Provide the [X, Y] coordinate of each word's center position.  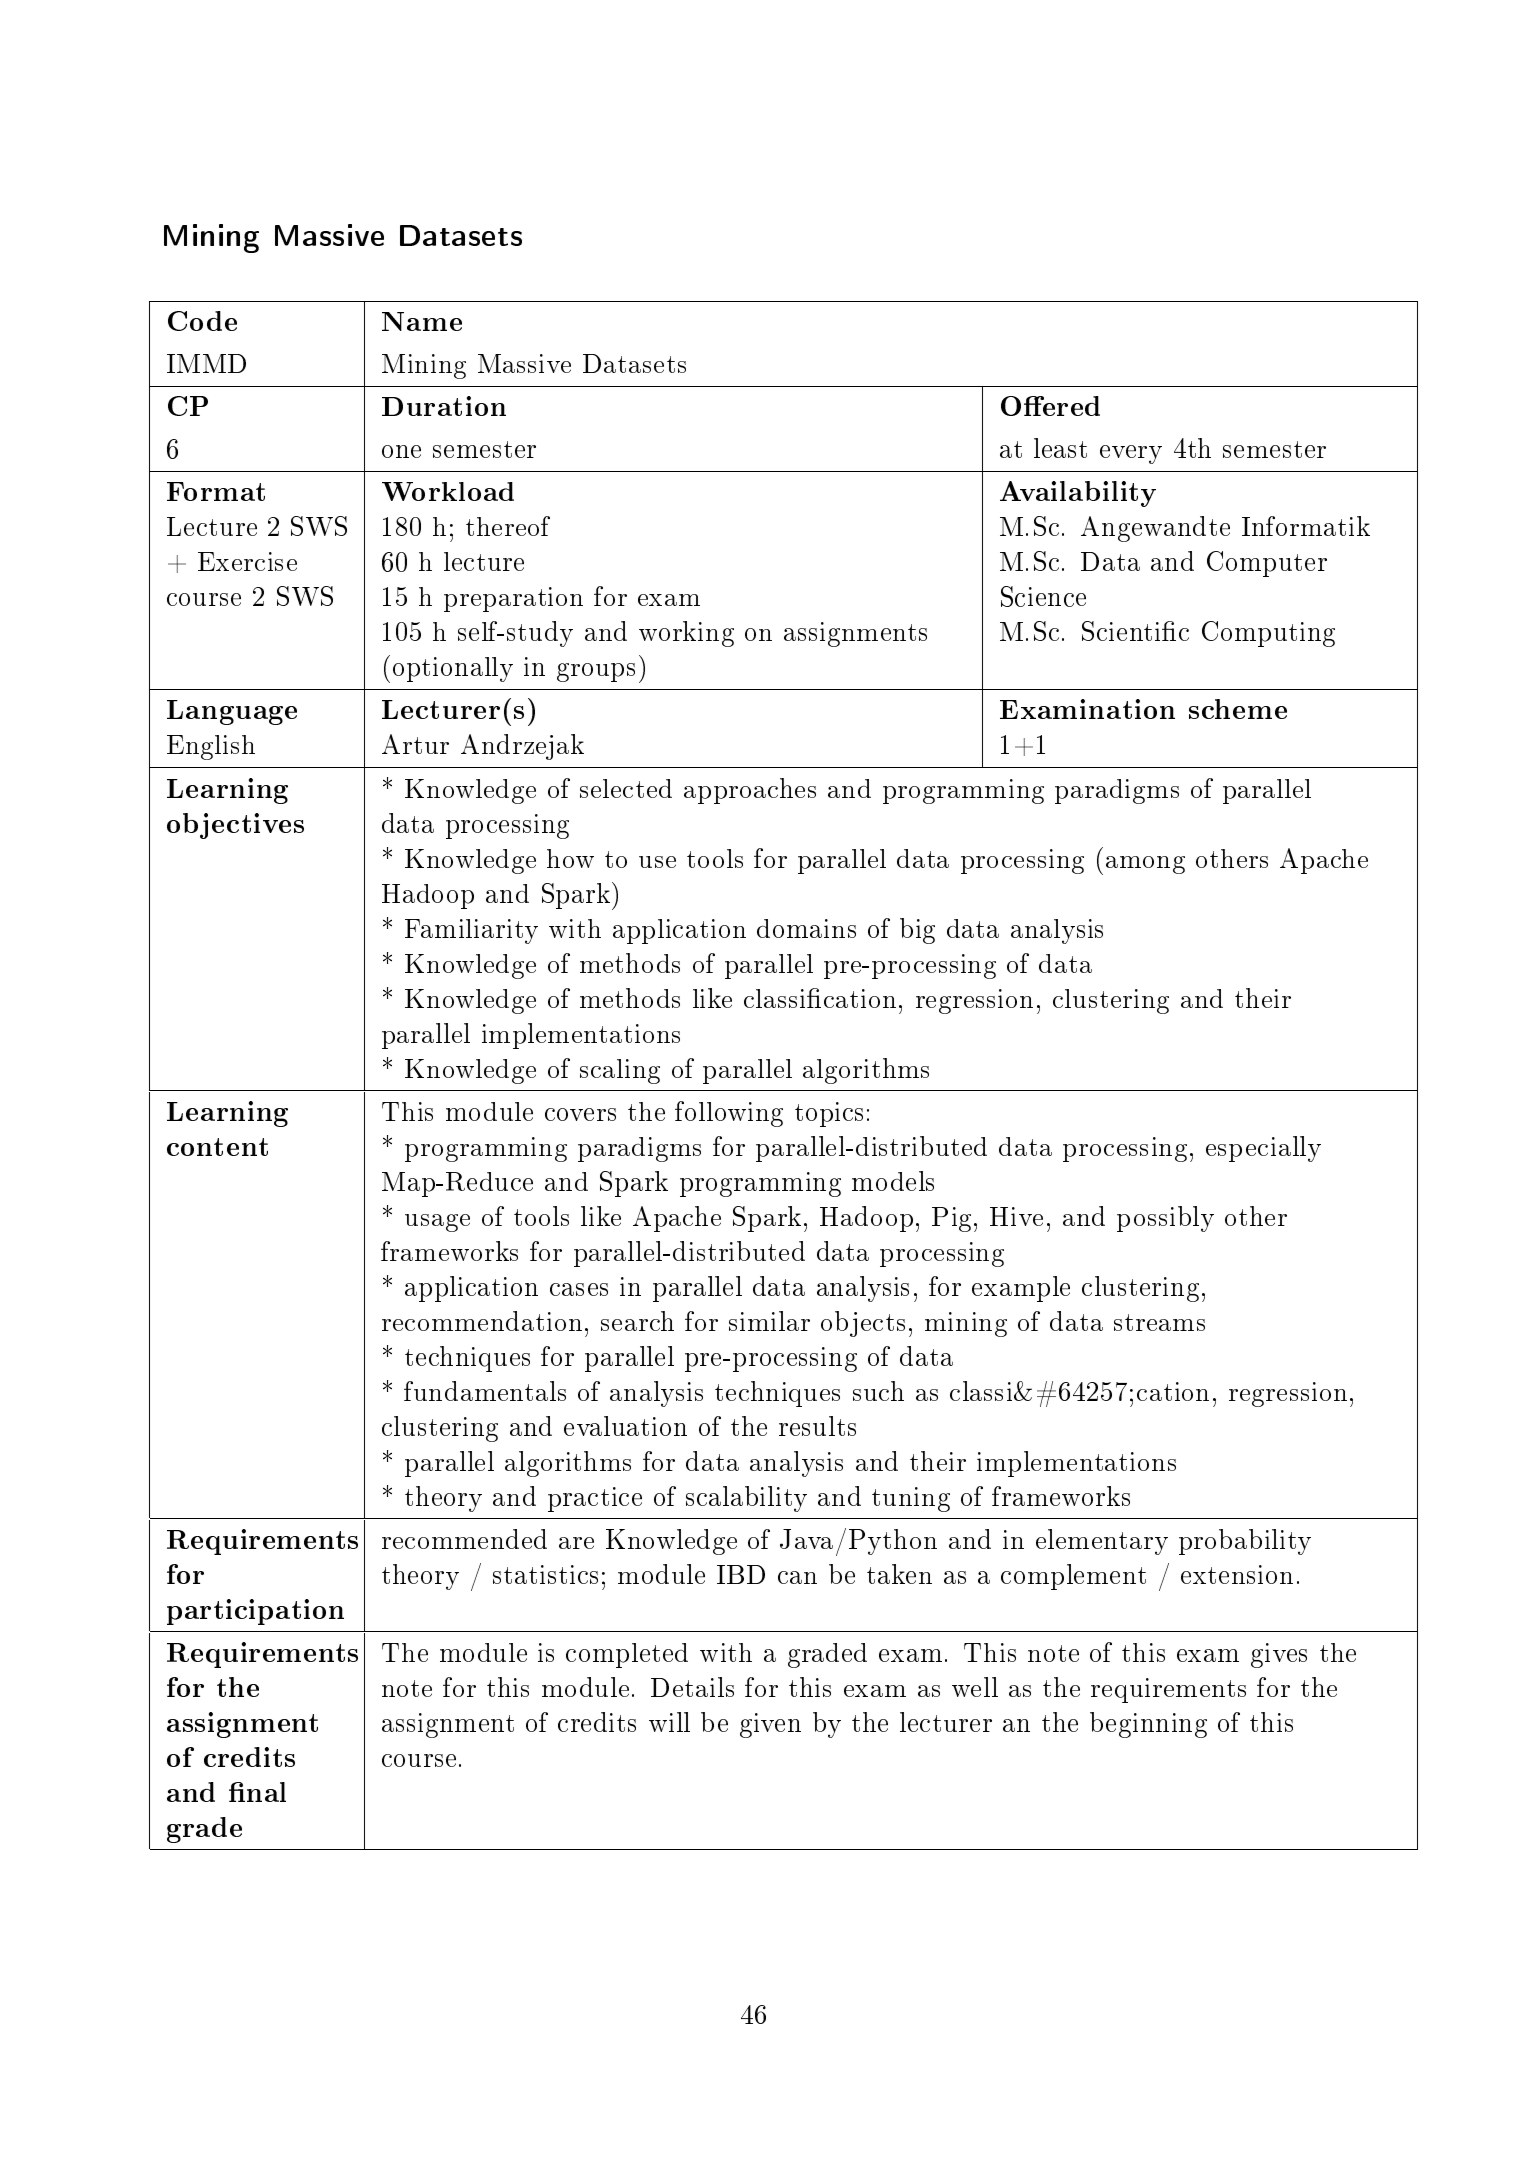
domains [806, 928]
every [1131, 454]
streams [1159, 1322]
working [686, 634]
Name [422, 321]
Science [1043, 596]
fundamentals [485, 1391]
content [217, 1147]
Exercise [247, 561]
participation [255, 1612]
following [729, 1114]
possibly [1165, 1219]
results [817, 1426]
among [1145, 865]
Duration [444, 406]
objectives [235, 826]
